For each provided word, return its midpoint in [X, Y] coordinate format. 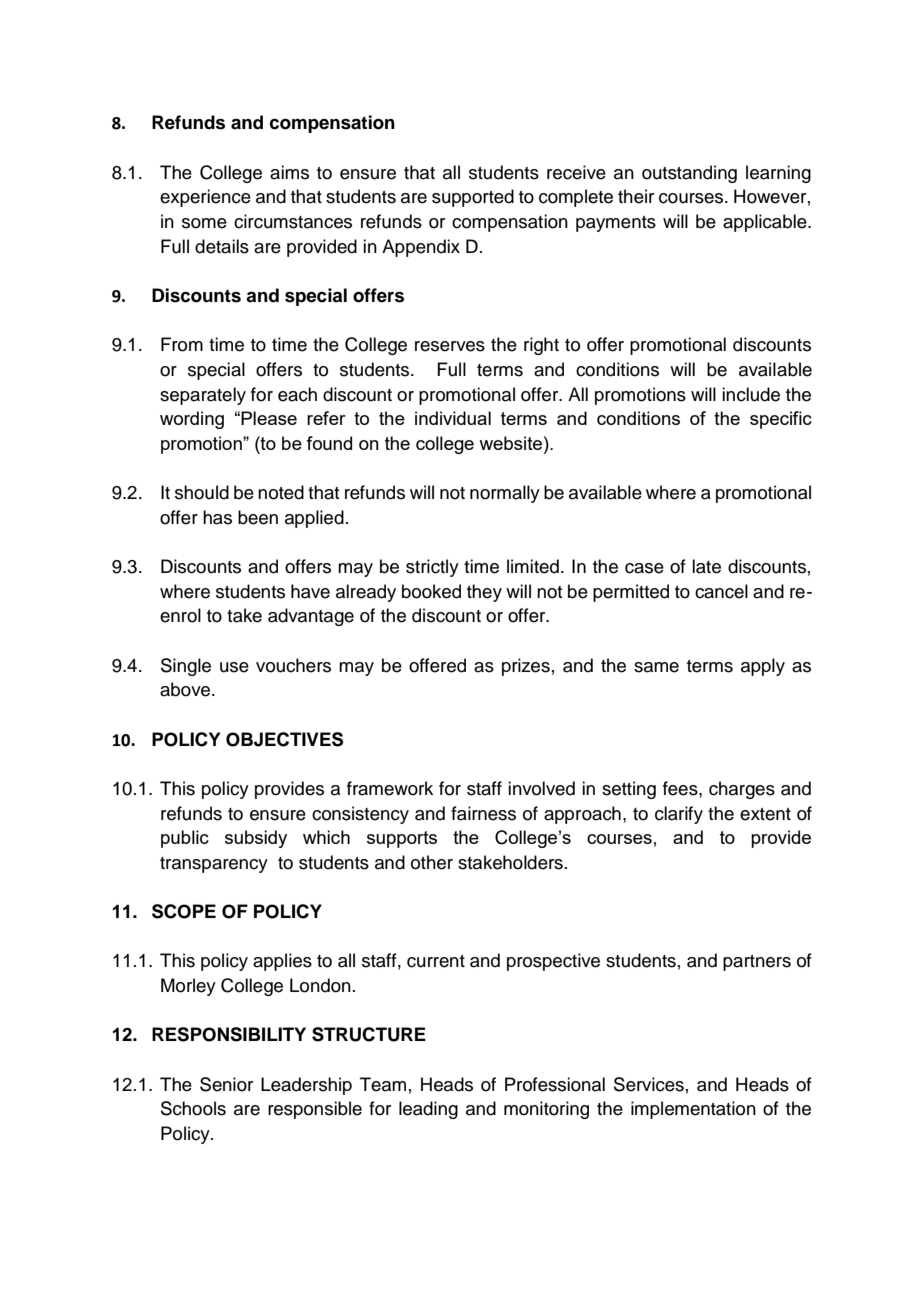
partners [757, 963]
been [258, 517]
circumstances [293, 221]
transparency [214, 865]
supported [473, 198]
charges [742, 790]
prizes [526, 667]
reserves [450, 346]
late [706, 566]
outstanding [689, 174]
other [432, 862]
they [484, 593]
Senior [226, 1084]
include [751, 394]
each [297, 394]
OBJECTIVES [284, 739]
